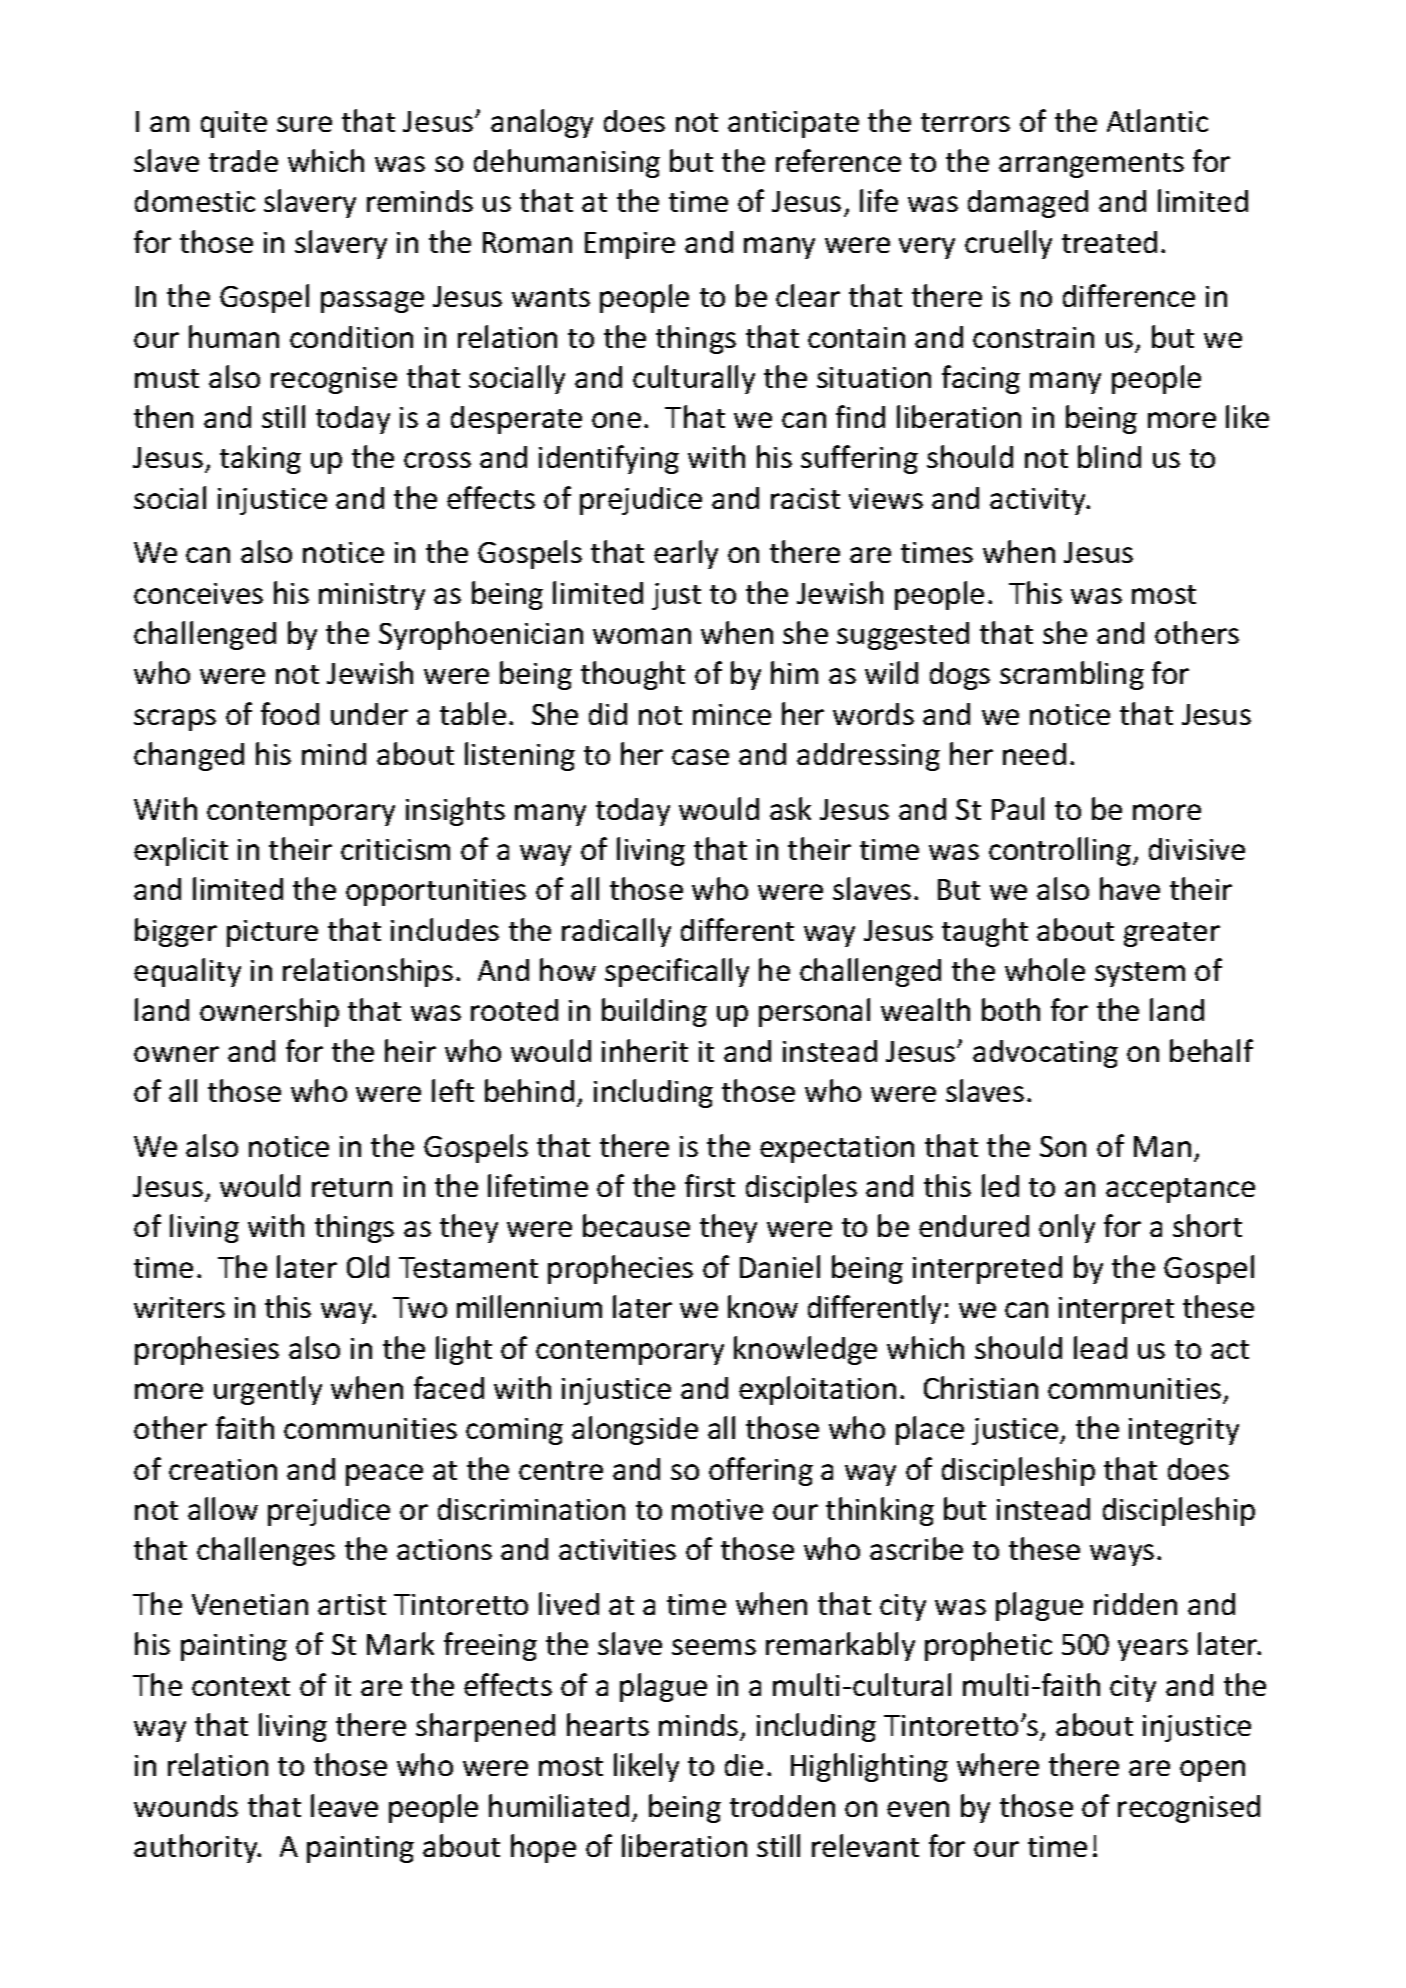 This screenshot has width=1406, height=1988. Describe the element at coordinates (372, 596) in the screenshot. I see `ministry` at that location.
